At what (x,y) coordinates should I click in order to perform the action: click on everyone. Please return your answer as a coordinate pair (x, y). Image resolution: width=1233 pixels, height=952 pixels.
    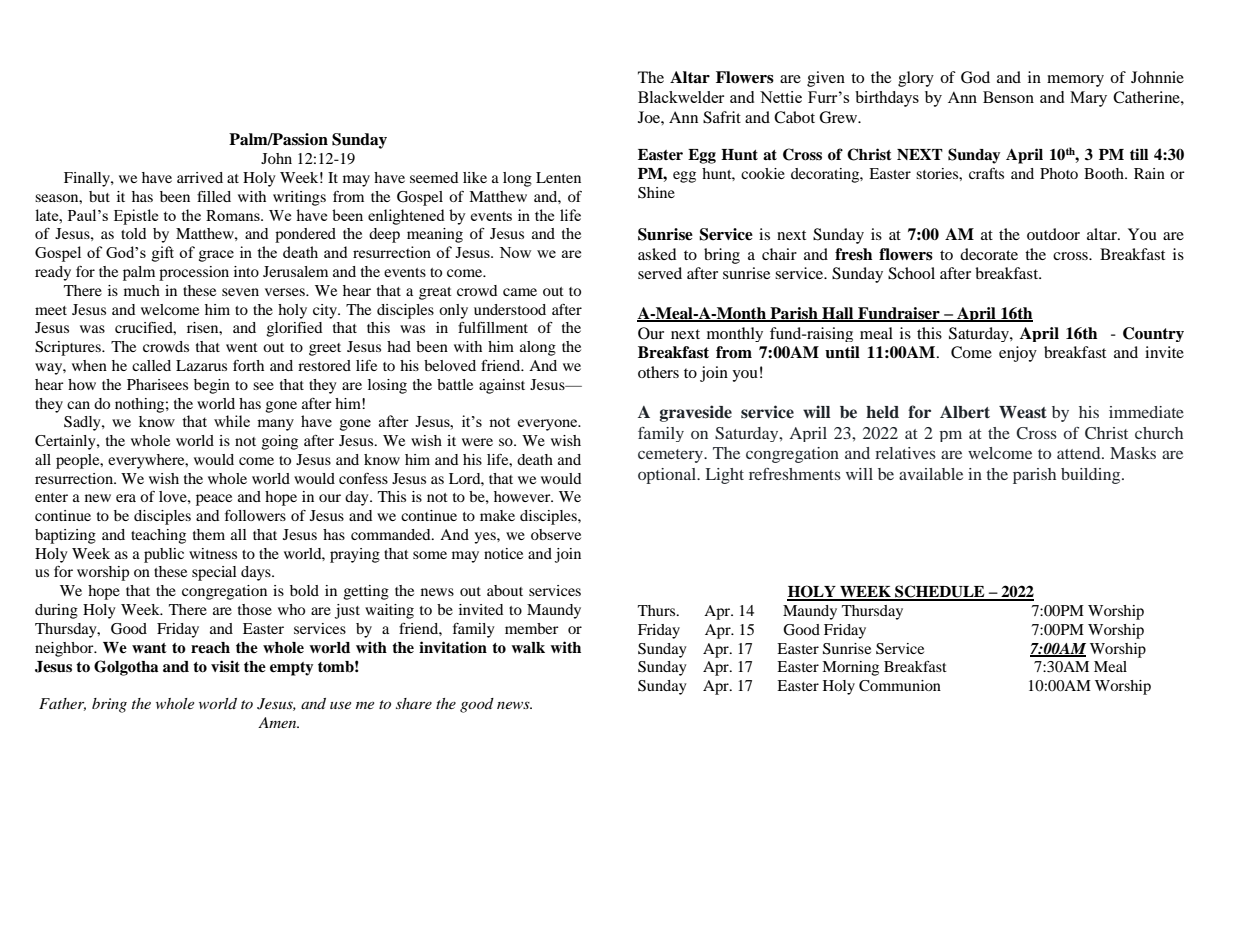
    Looking at the image, I should click on (549, 425).
